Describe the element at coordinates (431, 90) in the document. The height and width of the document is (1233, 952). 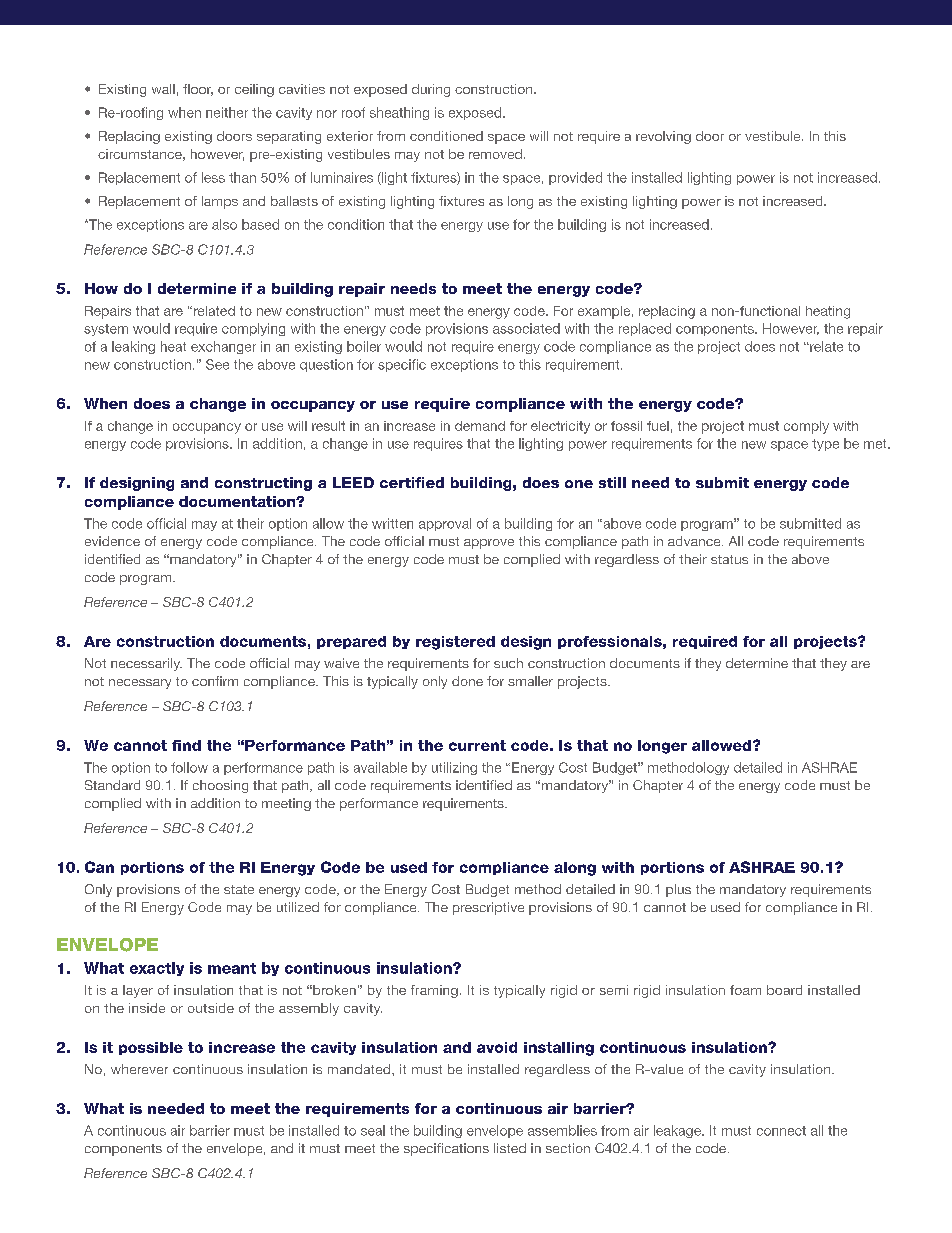
I see `during` at that location.
